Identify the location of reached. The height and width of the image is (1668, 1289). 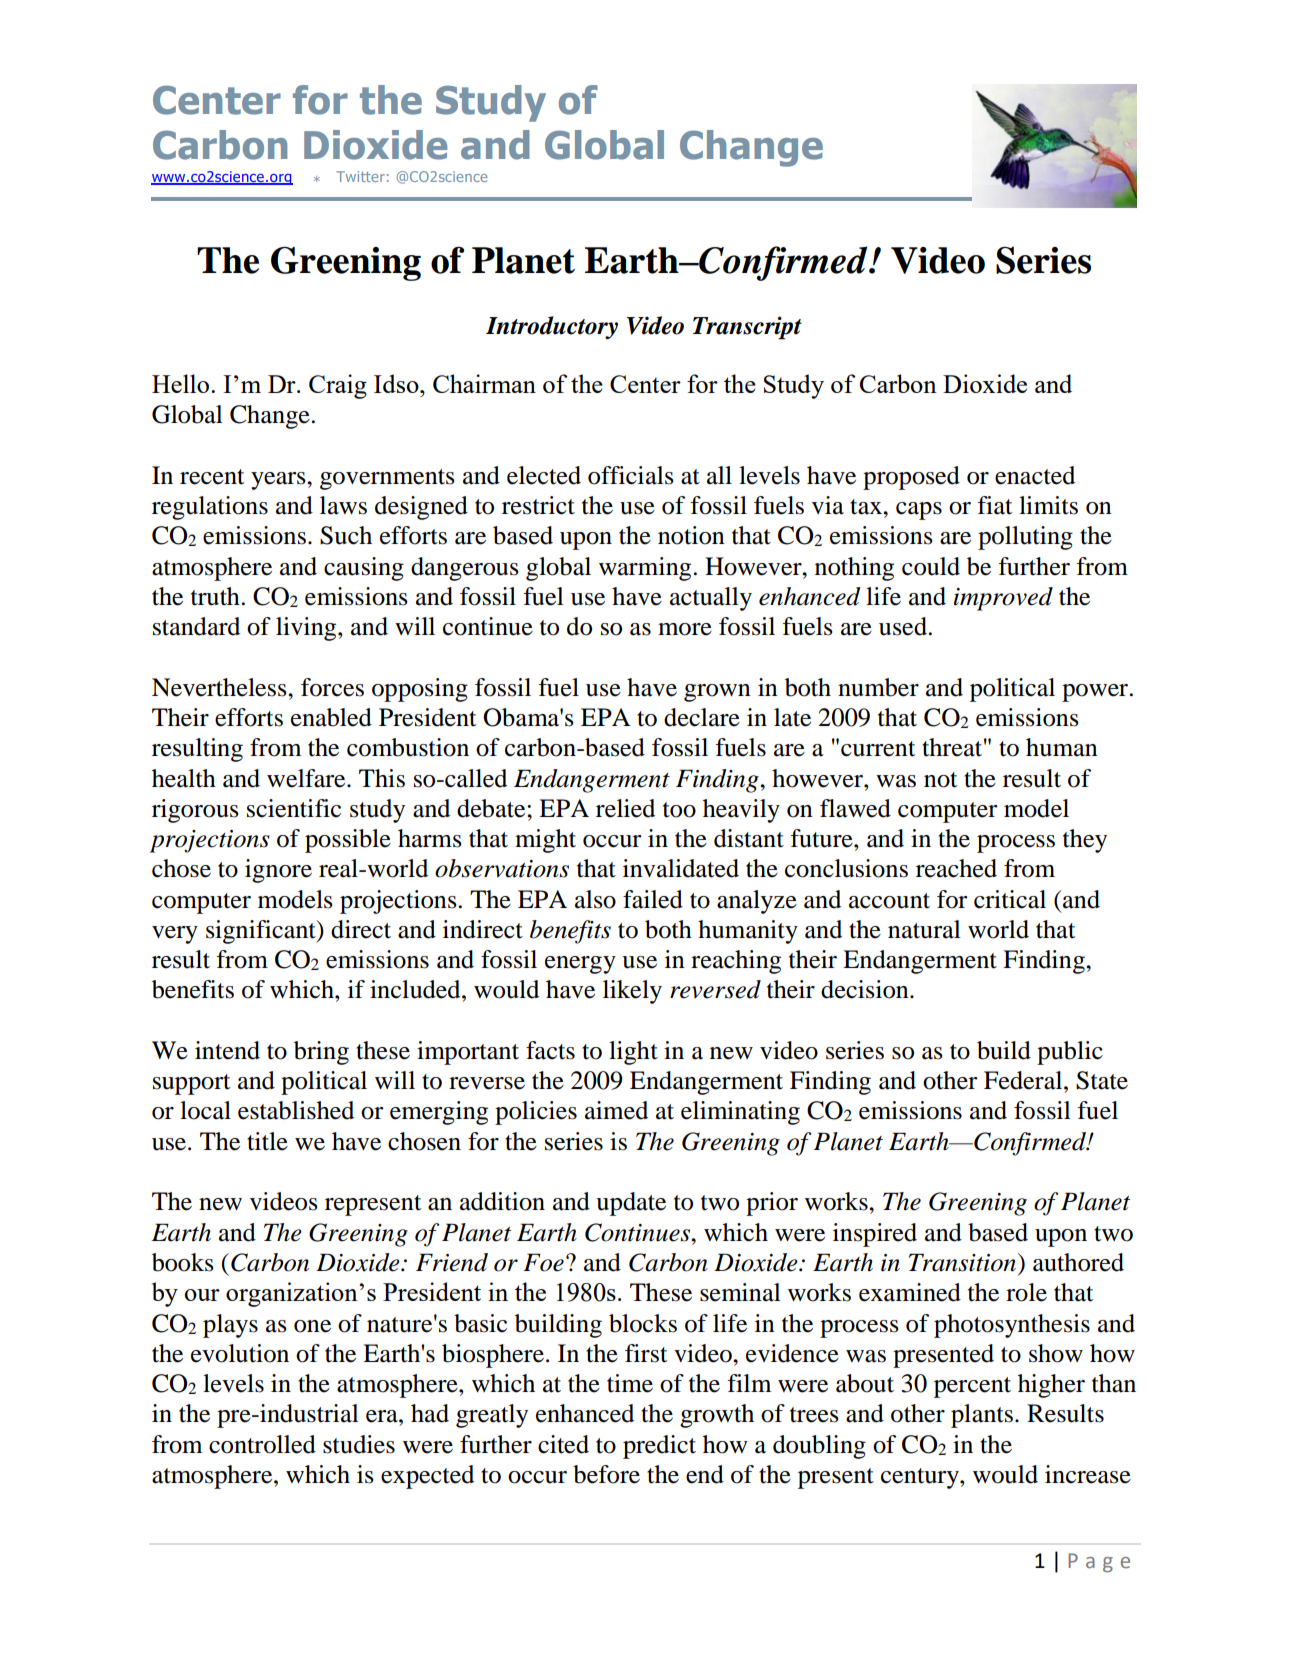
(956, 868).
